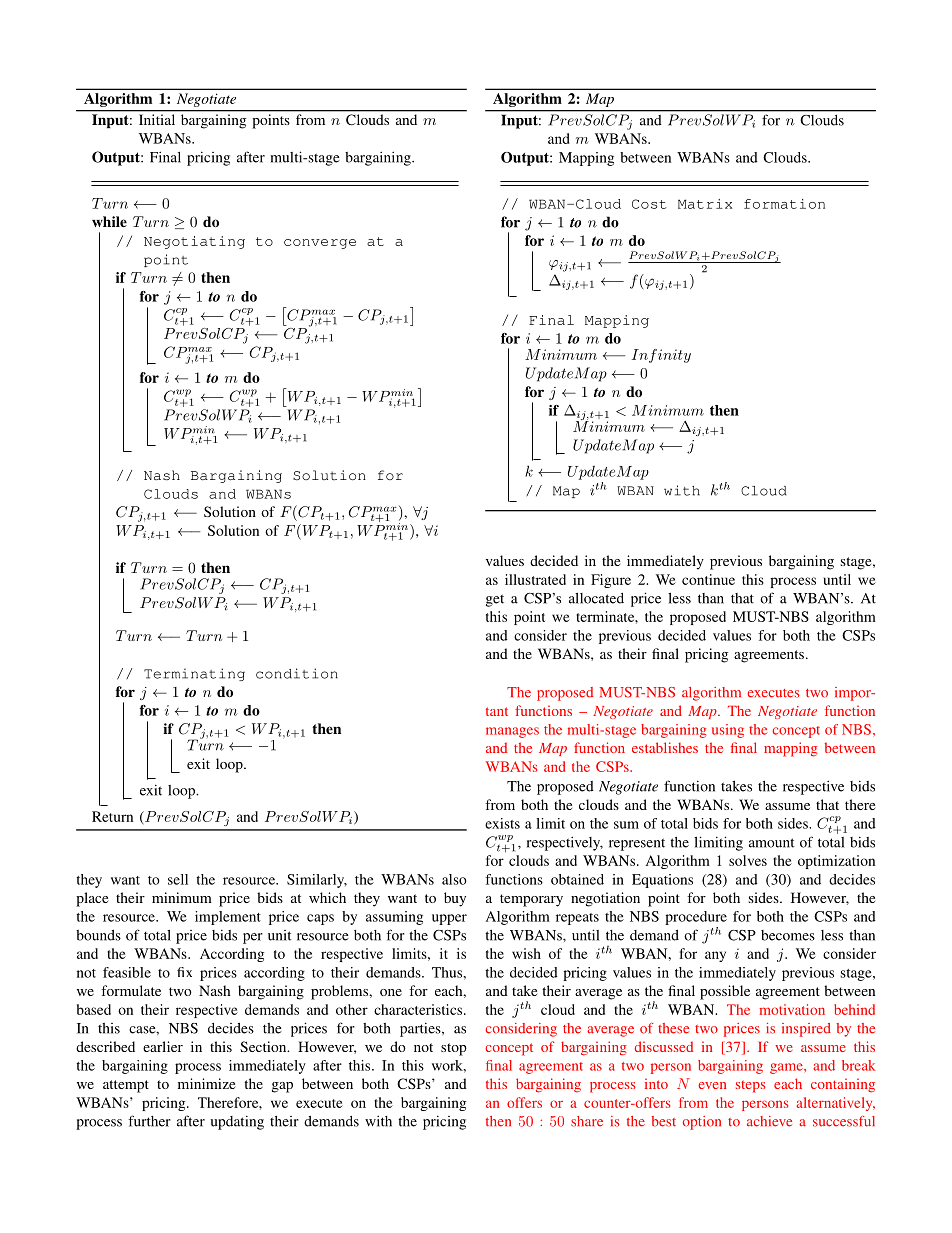  Describe the element at coordinates (454, 1049) in the screenshot. I see `stop` at that location.
